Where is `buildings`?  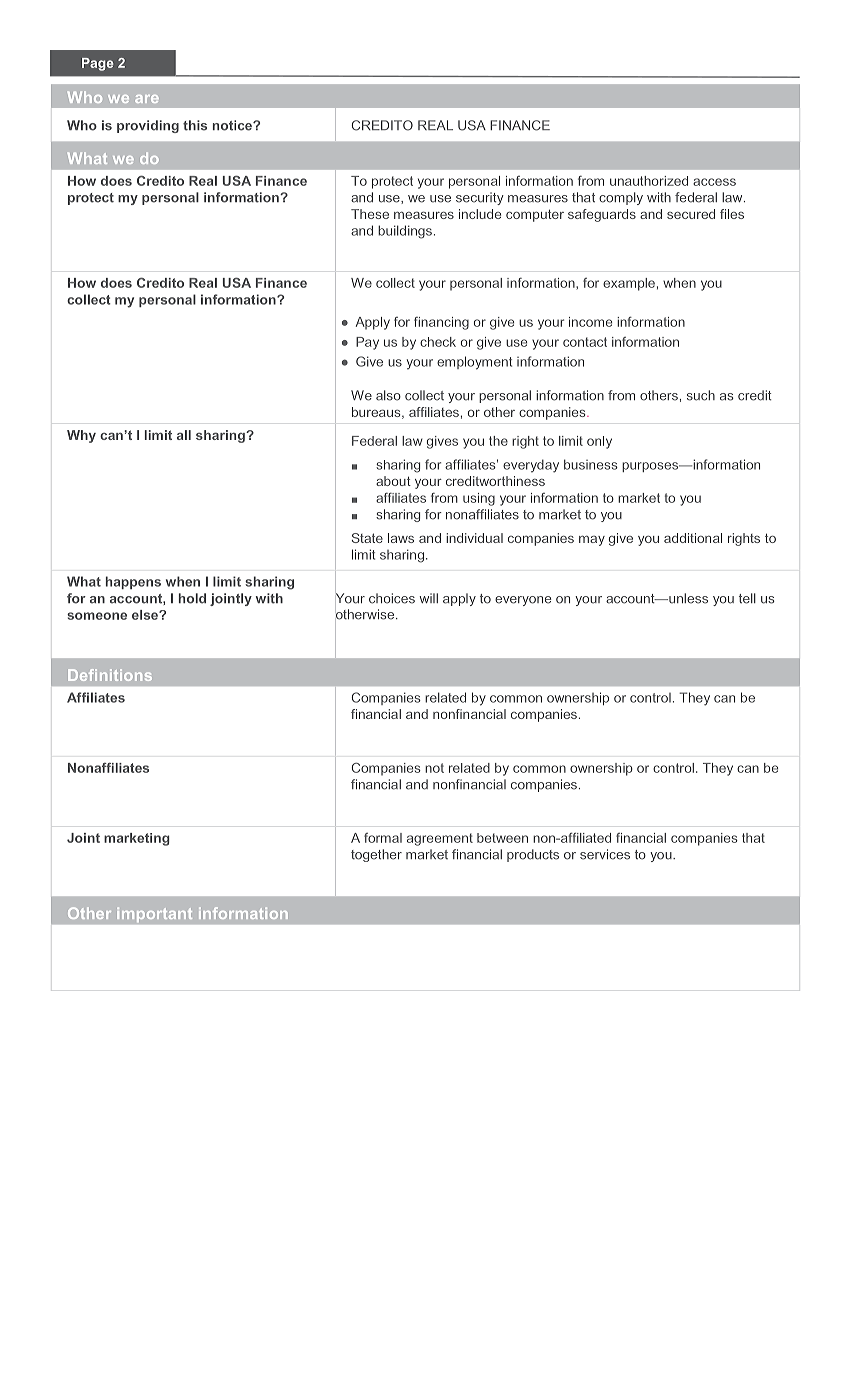 buildings is located at coordinates (405, 232).
